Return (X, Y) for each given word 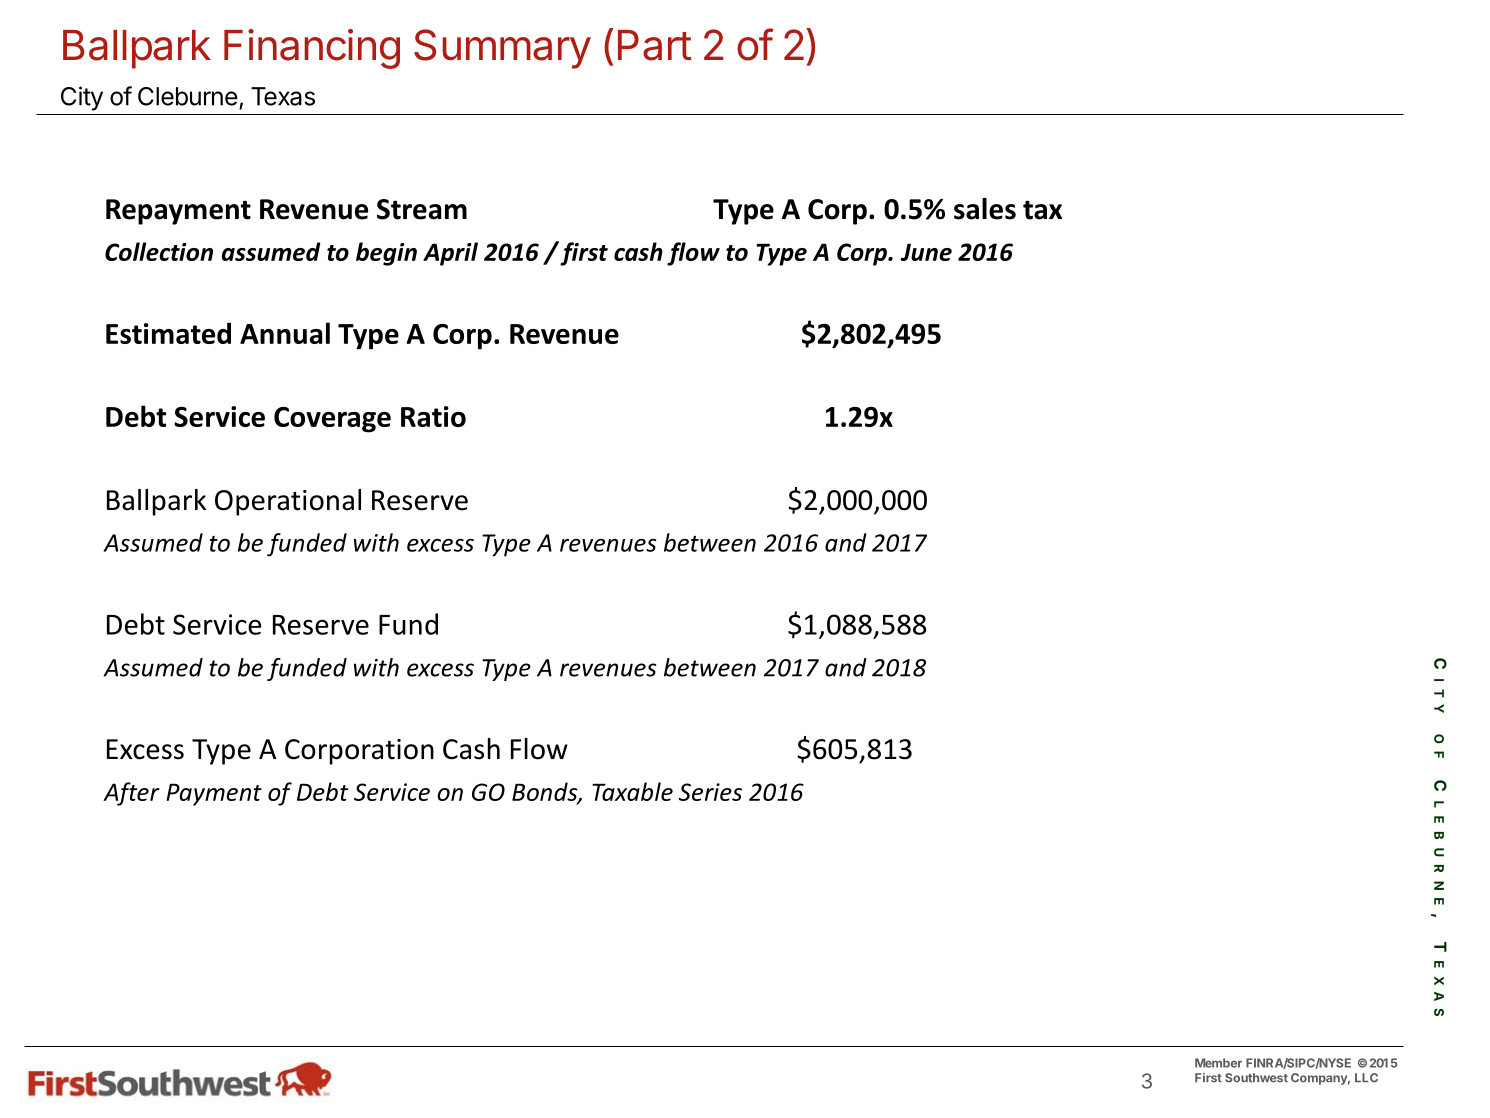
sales (985, 209)
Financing (312, 49)
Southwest (1256, 1078)
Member (1218, 1063)
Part (655, 45)
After (131, 794)
